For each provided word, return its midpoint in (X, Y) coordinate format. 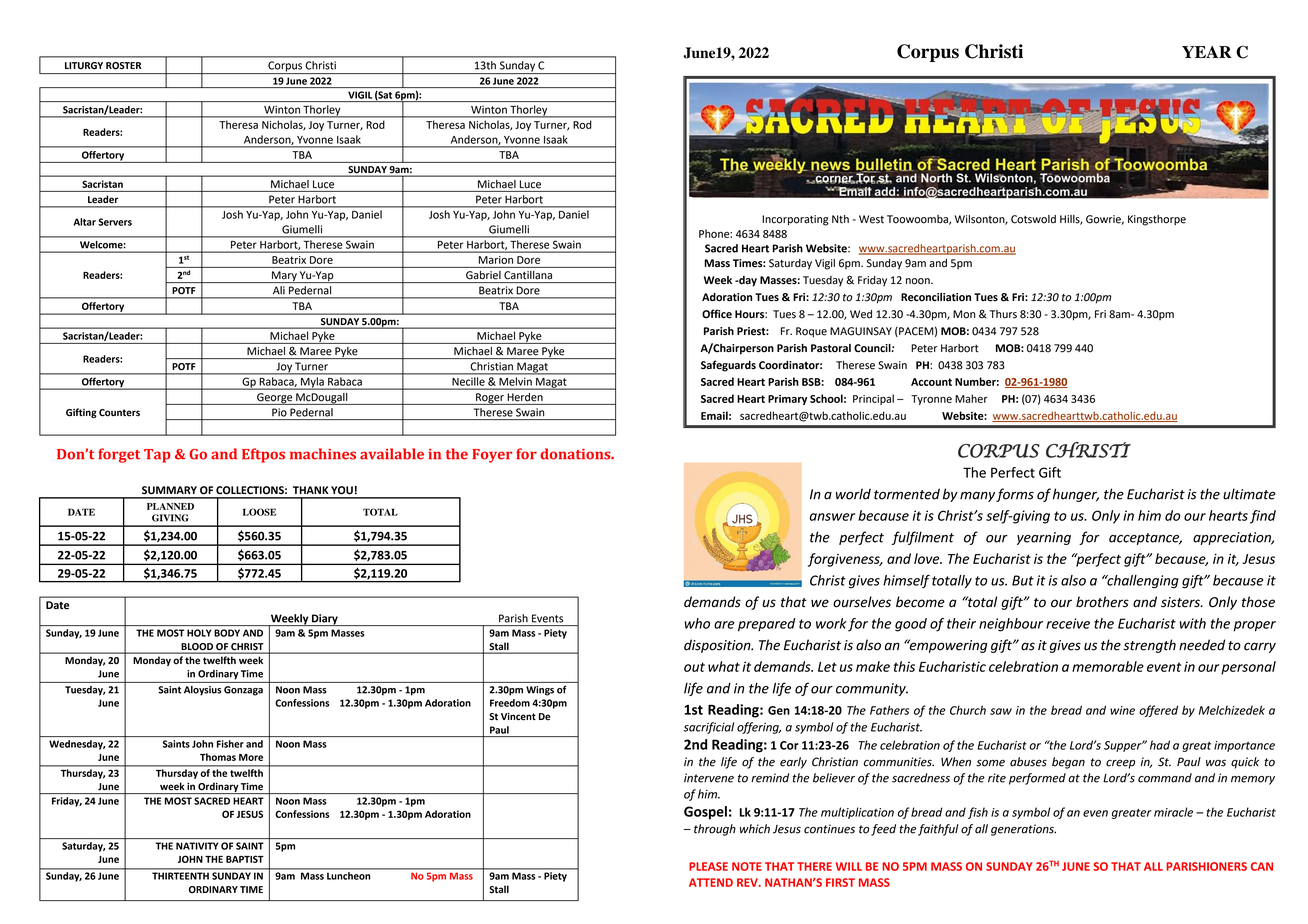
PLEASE (708, 866)
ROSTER (123, 66)
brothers (1102, 602)
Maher (971, 398)
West (871, 219)
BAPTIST (245, 859)
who (697, 623)
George (275, 399)
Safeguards (728, 366)
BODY (227, 633)
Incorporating (795, 220)
